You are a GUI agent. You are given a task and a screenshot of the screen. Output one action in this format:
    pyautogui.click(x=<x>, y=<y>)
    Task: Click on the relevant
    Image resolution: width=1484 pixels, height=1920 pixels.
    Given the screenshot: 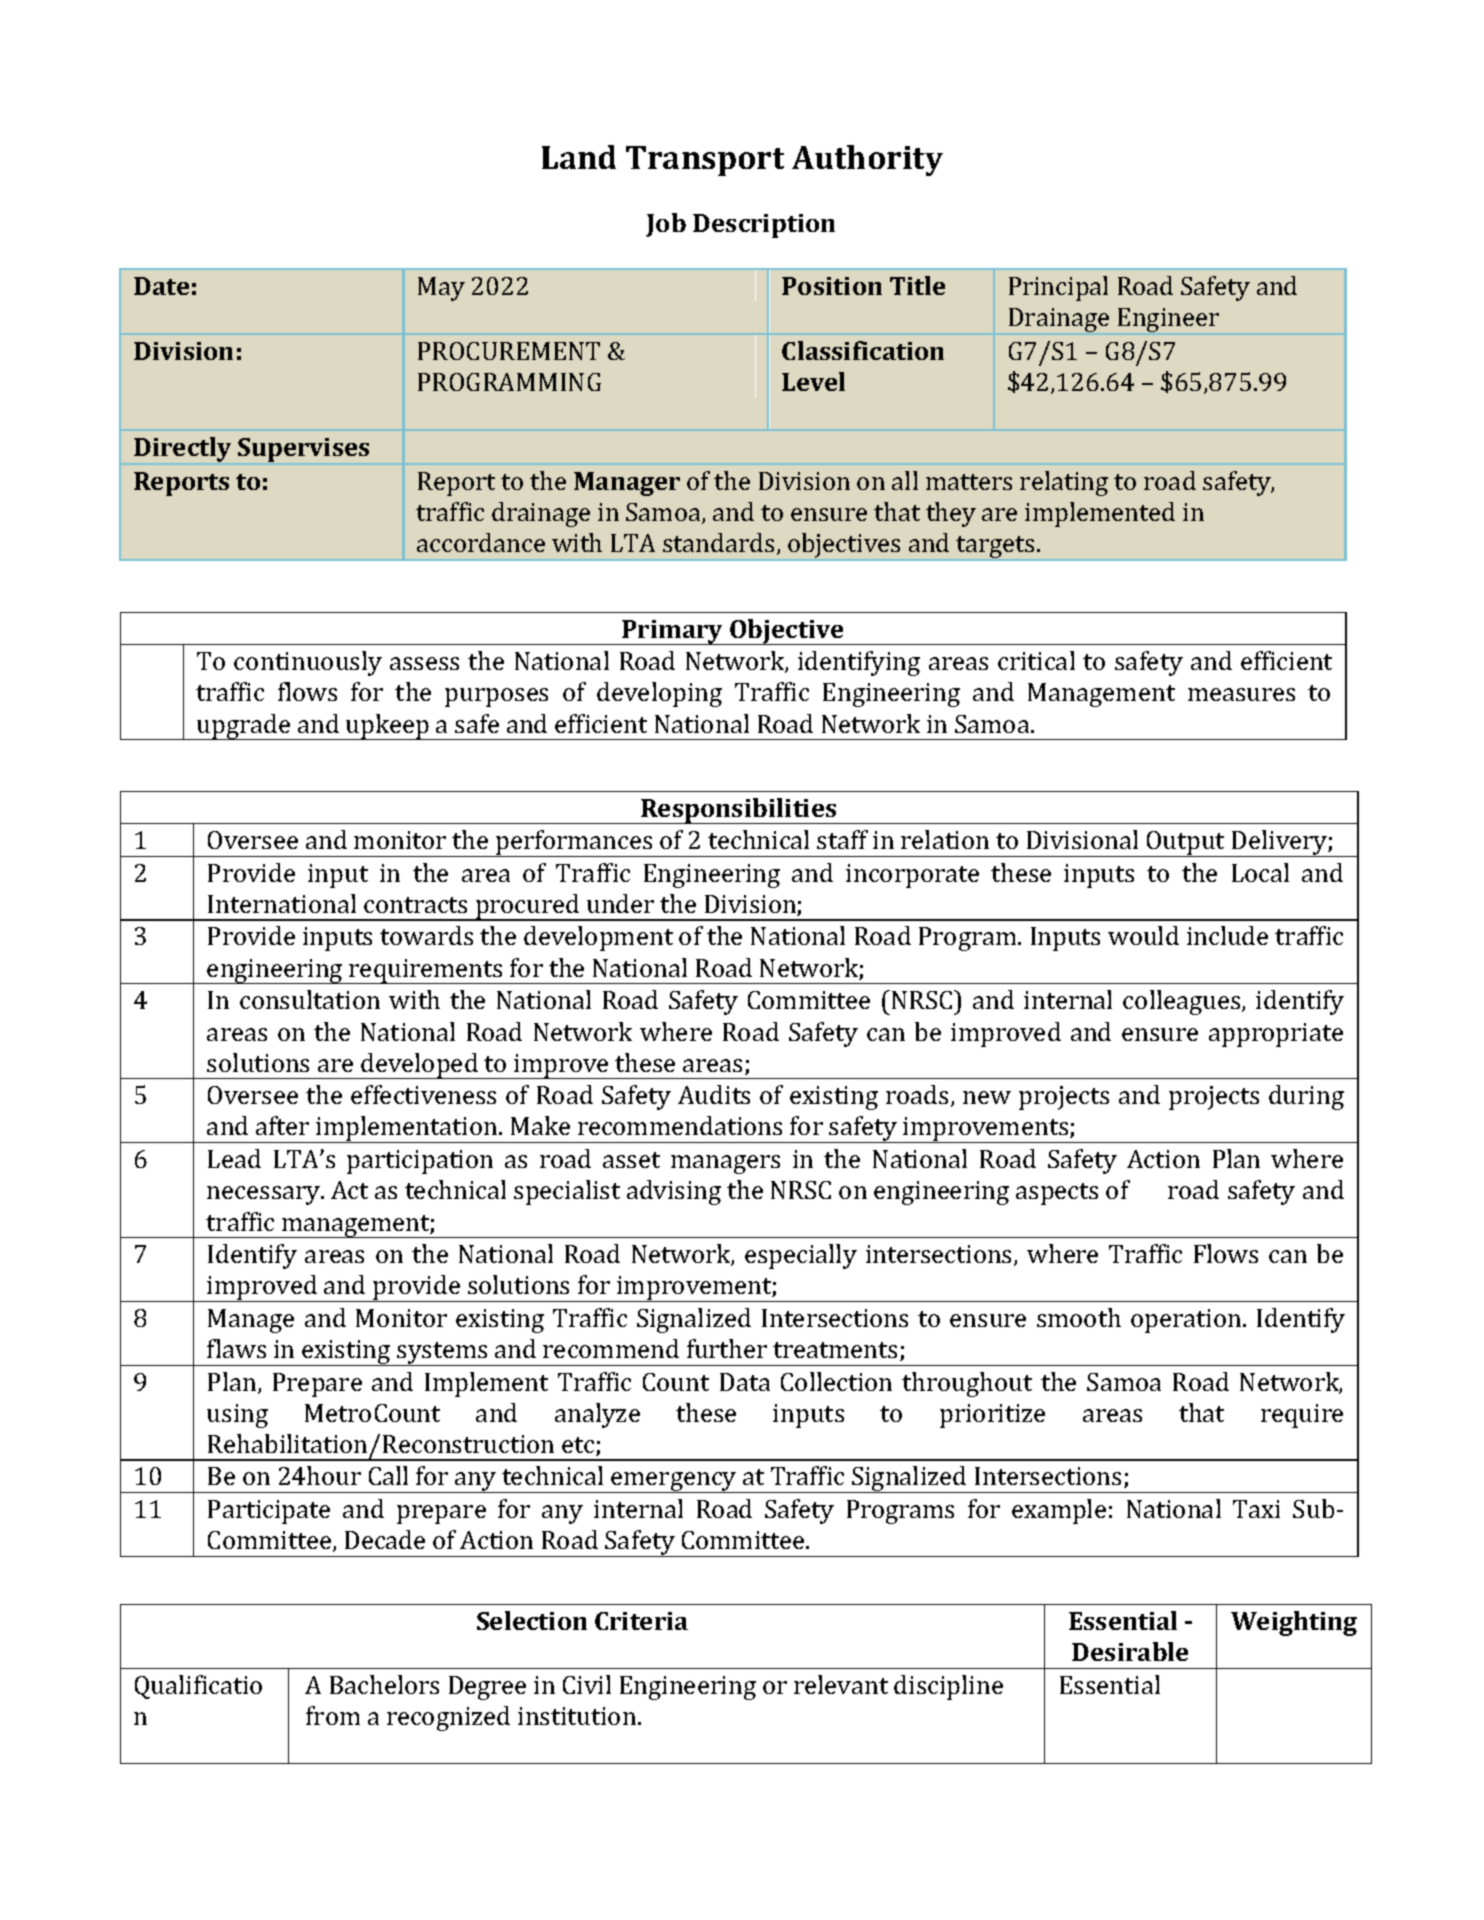 What is the action you would take?
    pyautogui.click(x=841, y=1684)
